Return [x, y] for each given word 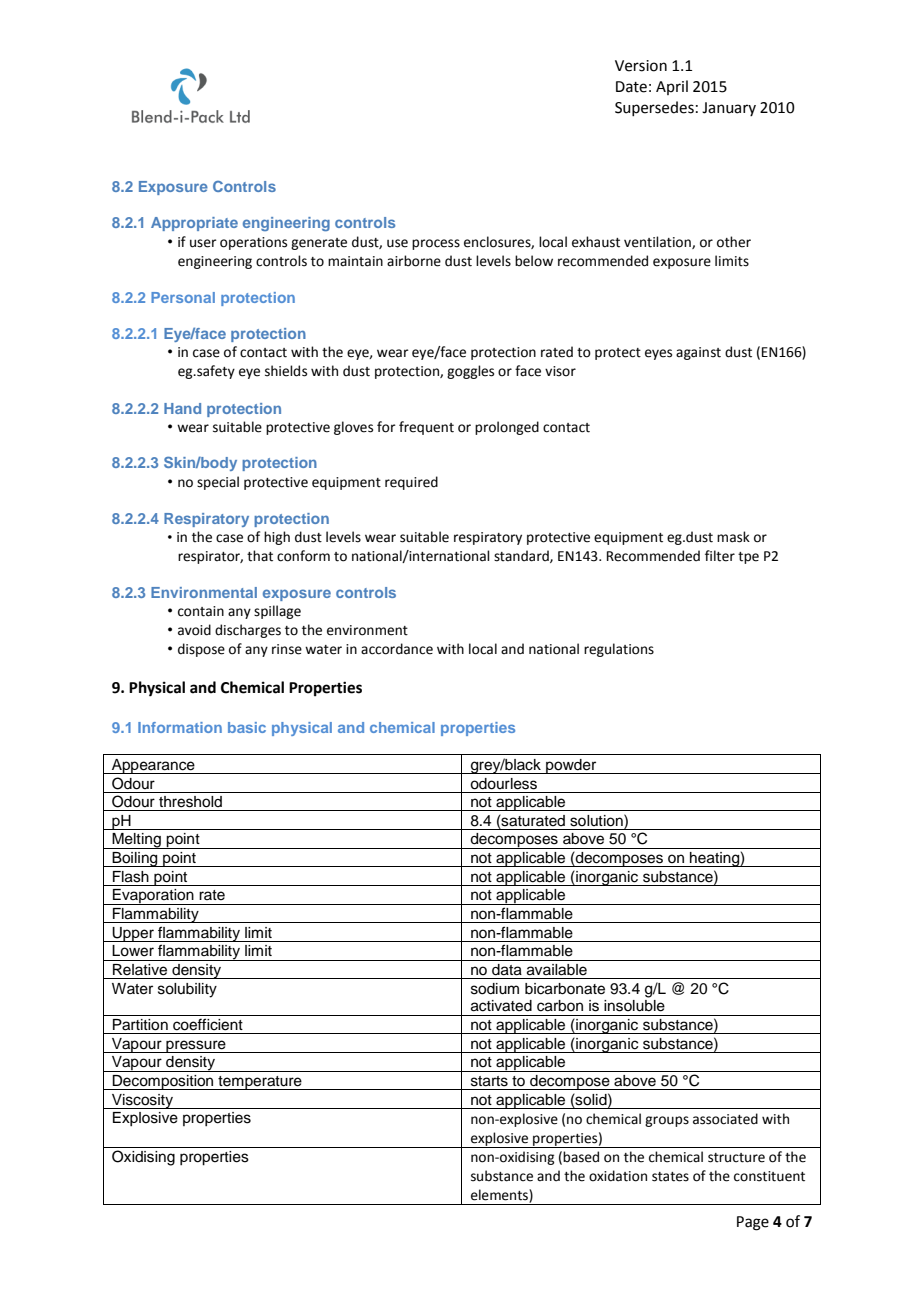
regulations [619, 650]
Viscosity [142, 1101]
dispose [201, 650]
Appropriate [194, 224]
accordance [397, 649]
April [672, 87]
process [436, 244]
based [581, 1157]
